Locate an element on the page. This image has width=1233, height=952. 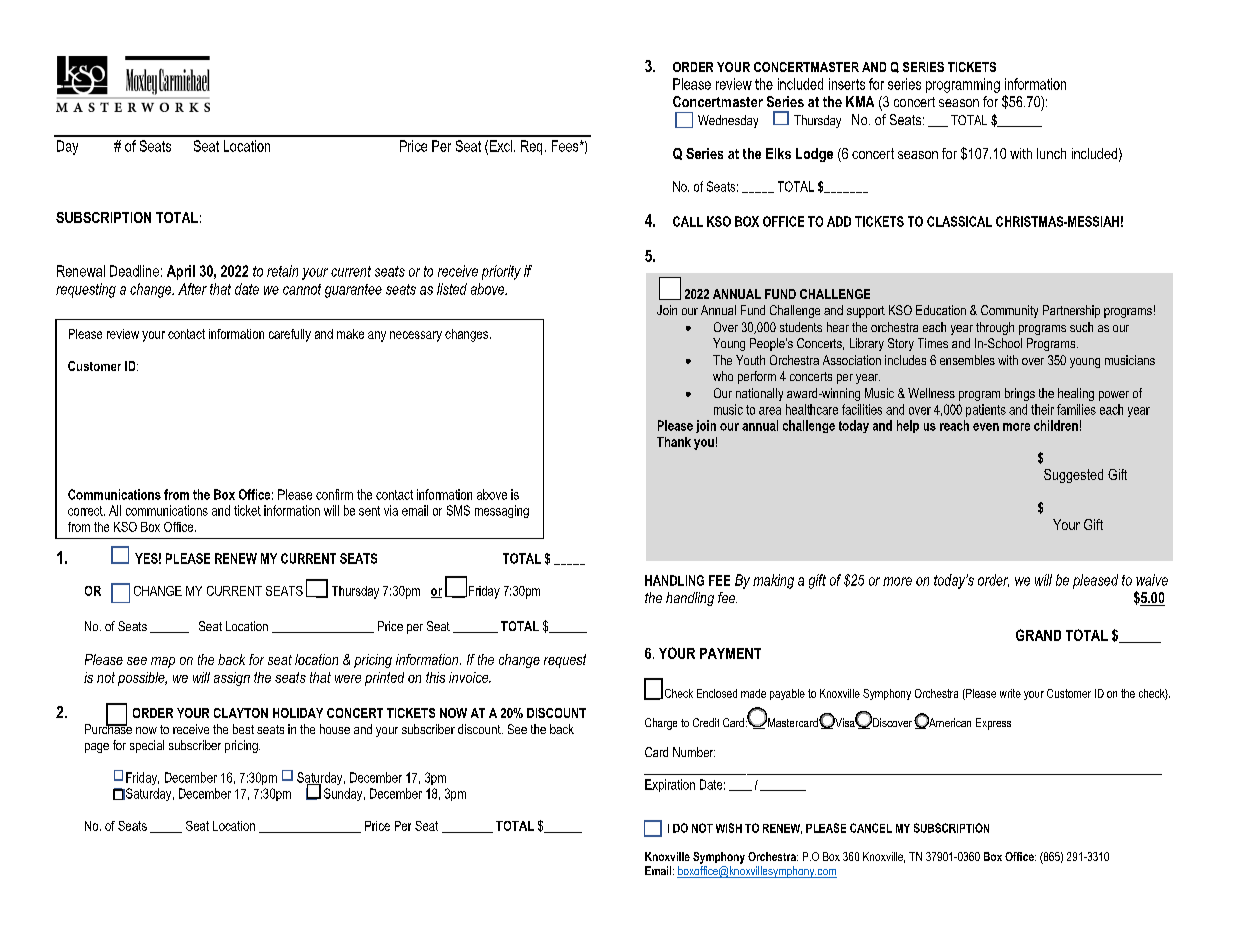
confirm is located at coordinates (334, 494).
